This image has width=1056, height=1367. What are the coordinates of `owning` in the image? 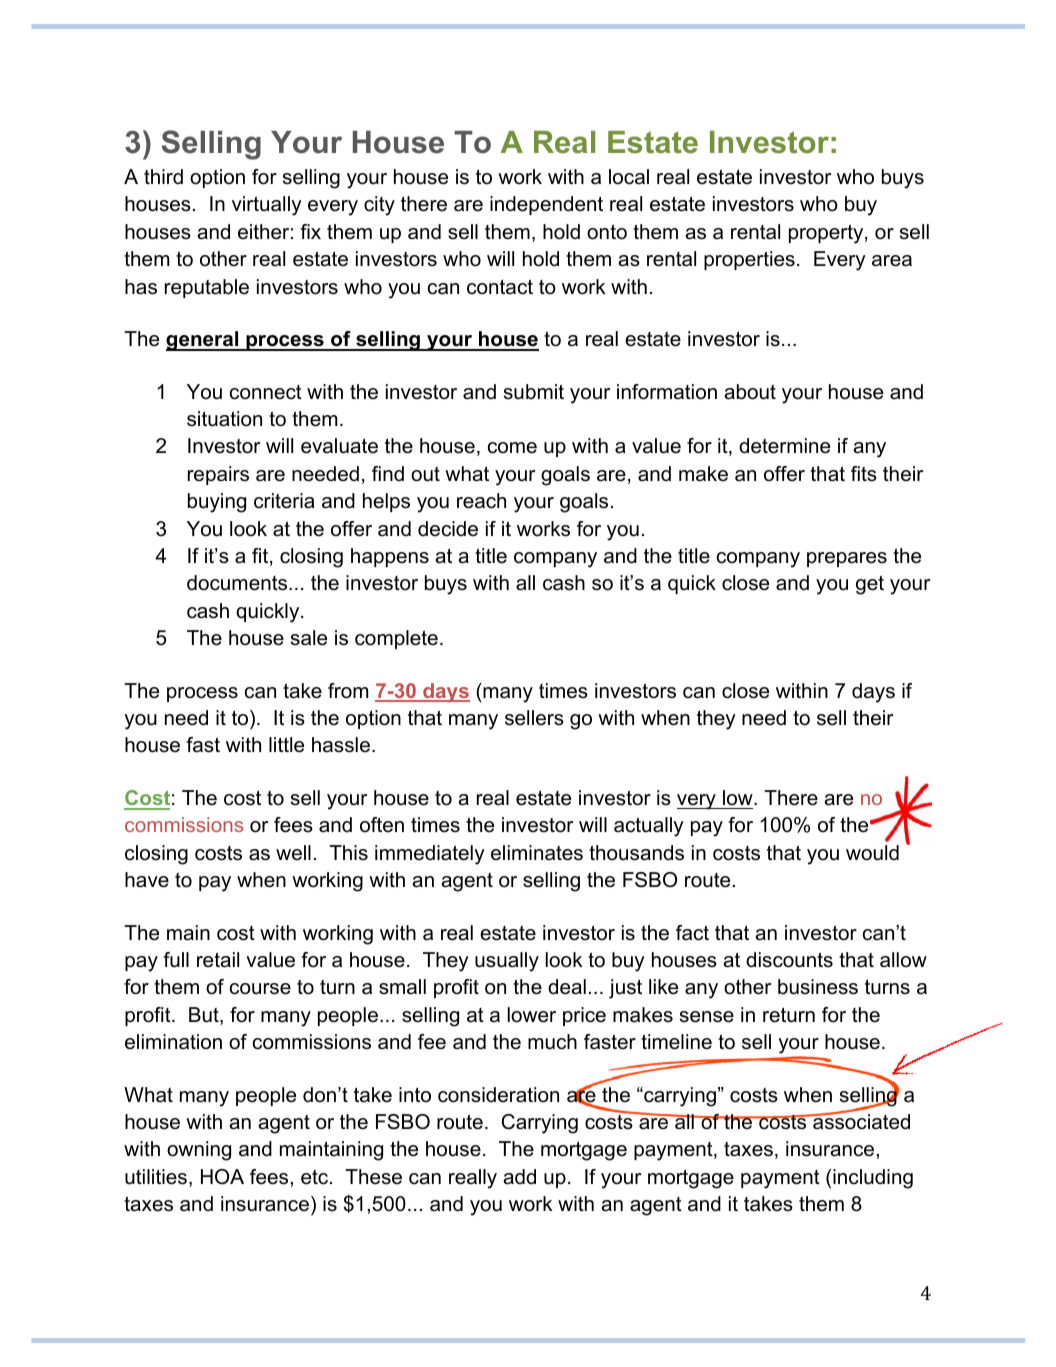 It's located at (199, 1151).
